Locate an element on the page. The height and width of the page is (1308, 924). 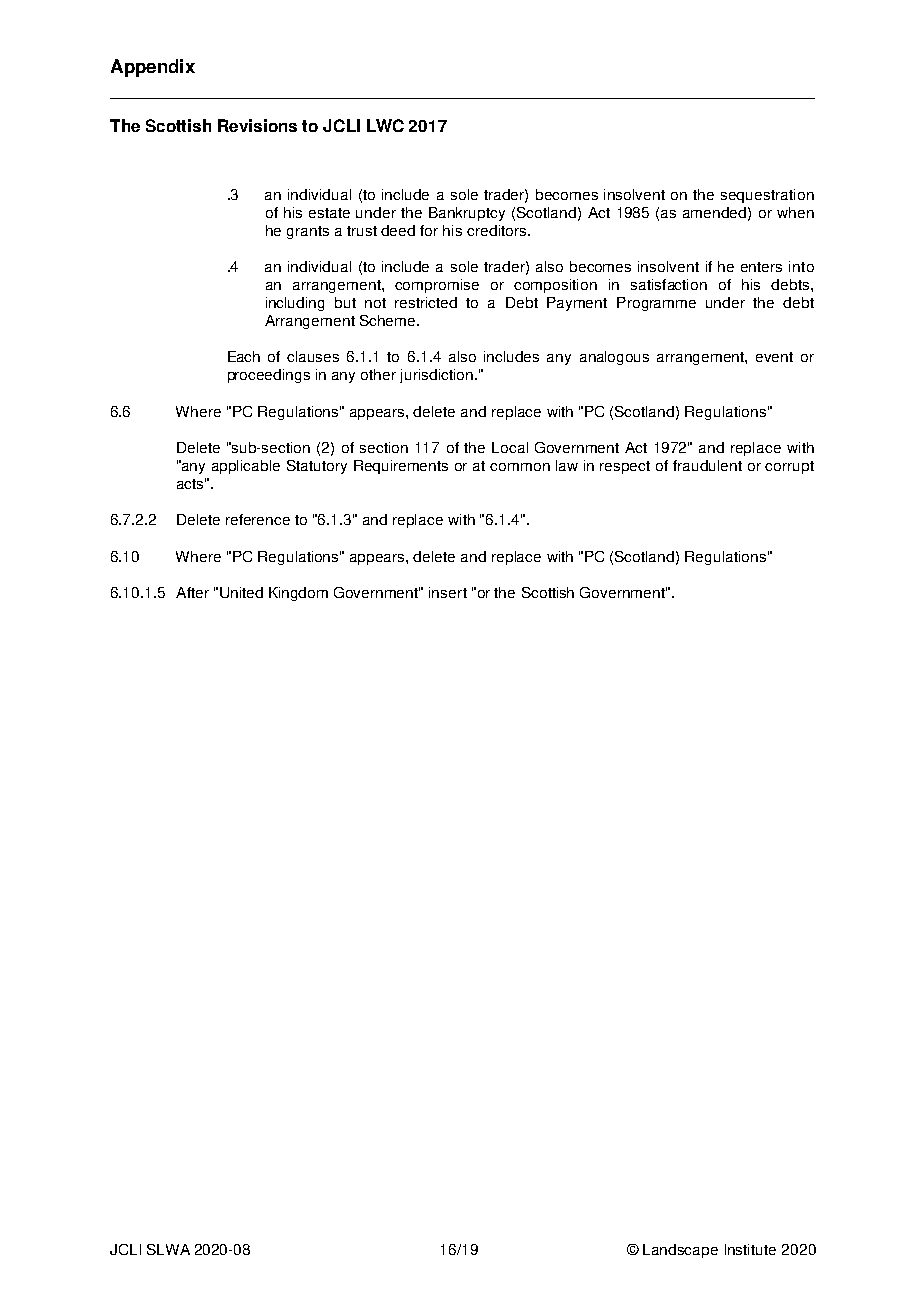
Institute is located at coordinates (750, 1249).
